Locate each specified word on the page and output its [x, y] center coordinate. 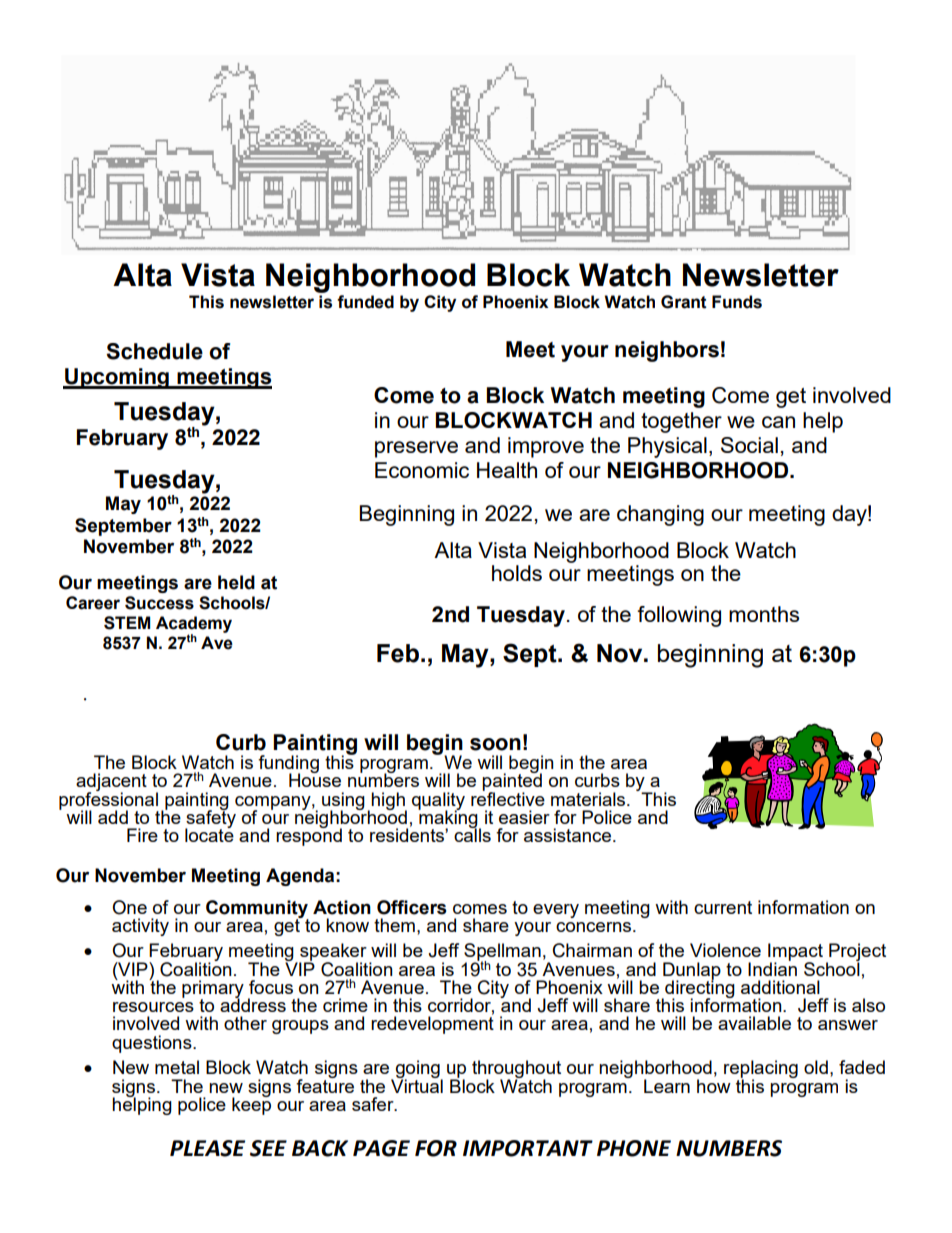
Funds [737, 302]
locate [209, 834]
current [723, 907]
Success [159, 603]
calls [472, 834]
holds [517, 573]
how [714, 1086]
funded [365, 302]
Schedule [154, 351]
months [764, 614]
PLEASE [207, 1148]
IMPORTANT [528, 1148]
